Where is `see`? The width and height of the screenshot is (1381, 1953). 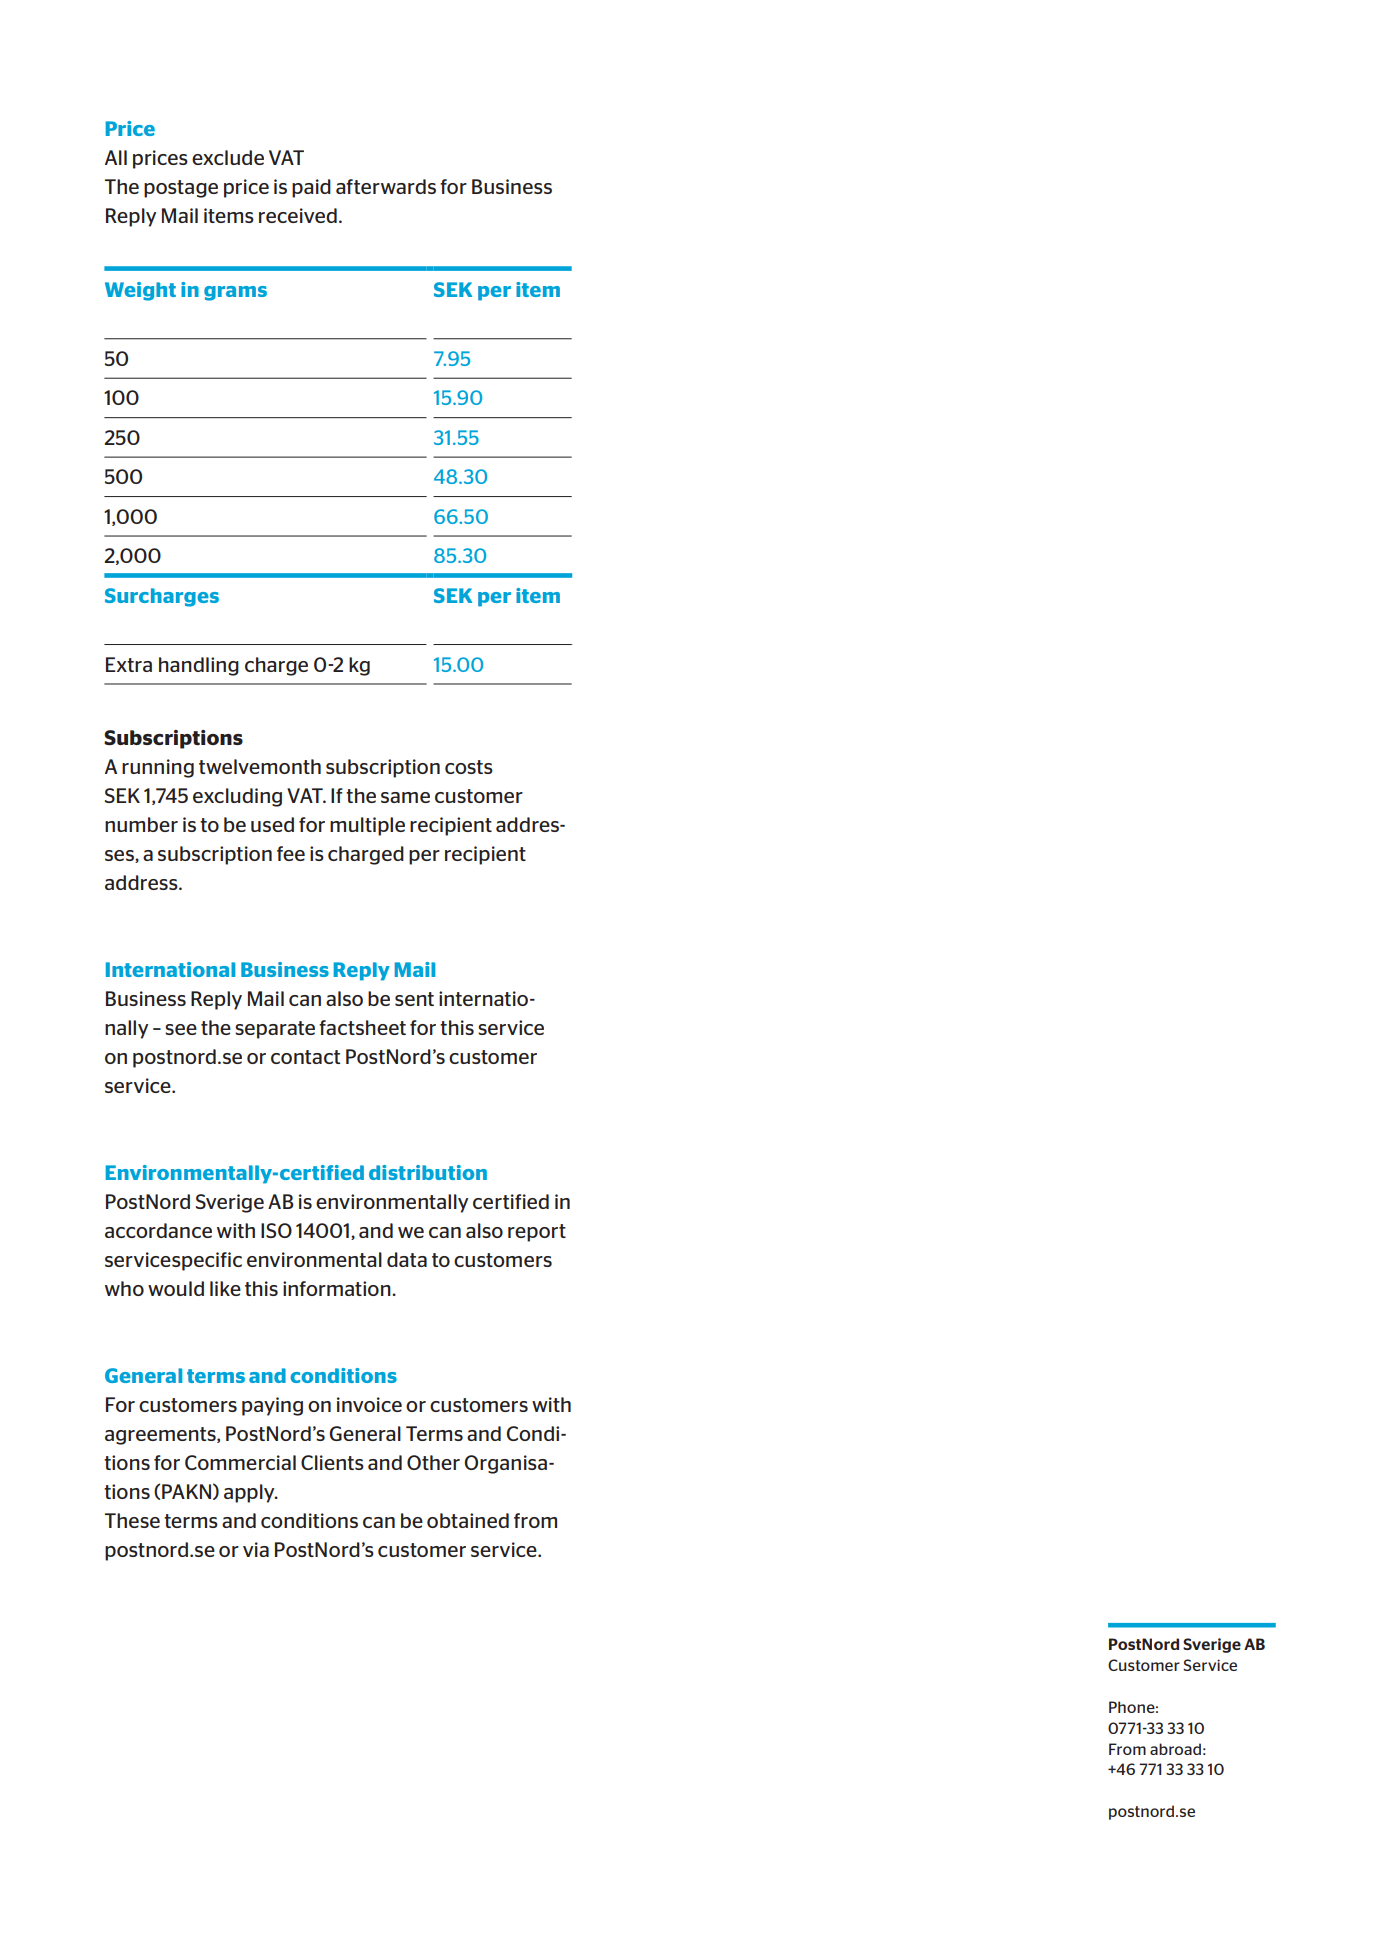 see is located at coordinates (181, 1029).
